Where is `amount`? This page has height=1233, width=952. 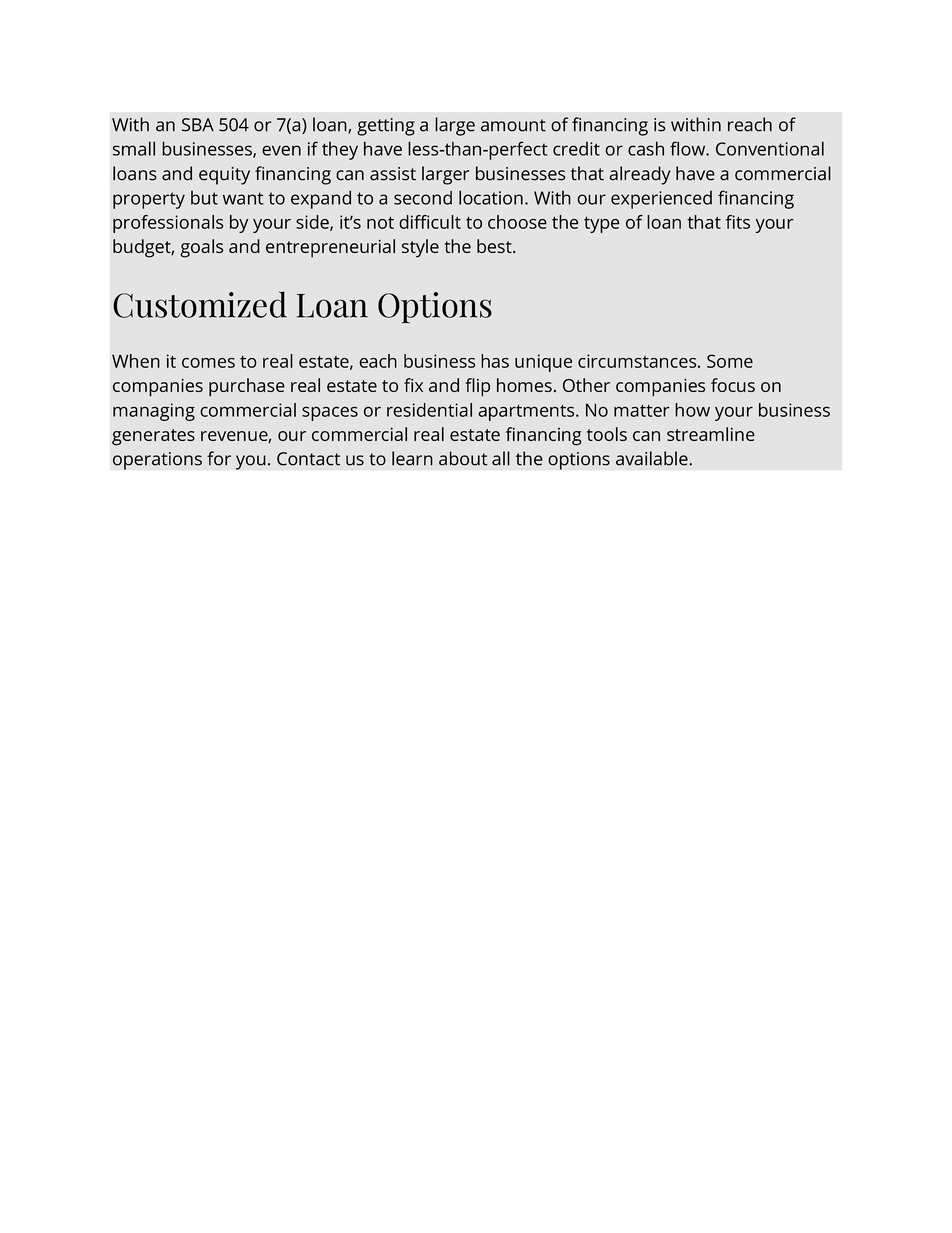
amount is located at coordinates (513, 125).
